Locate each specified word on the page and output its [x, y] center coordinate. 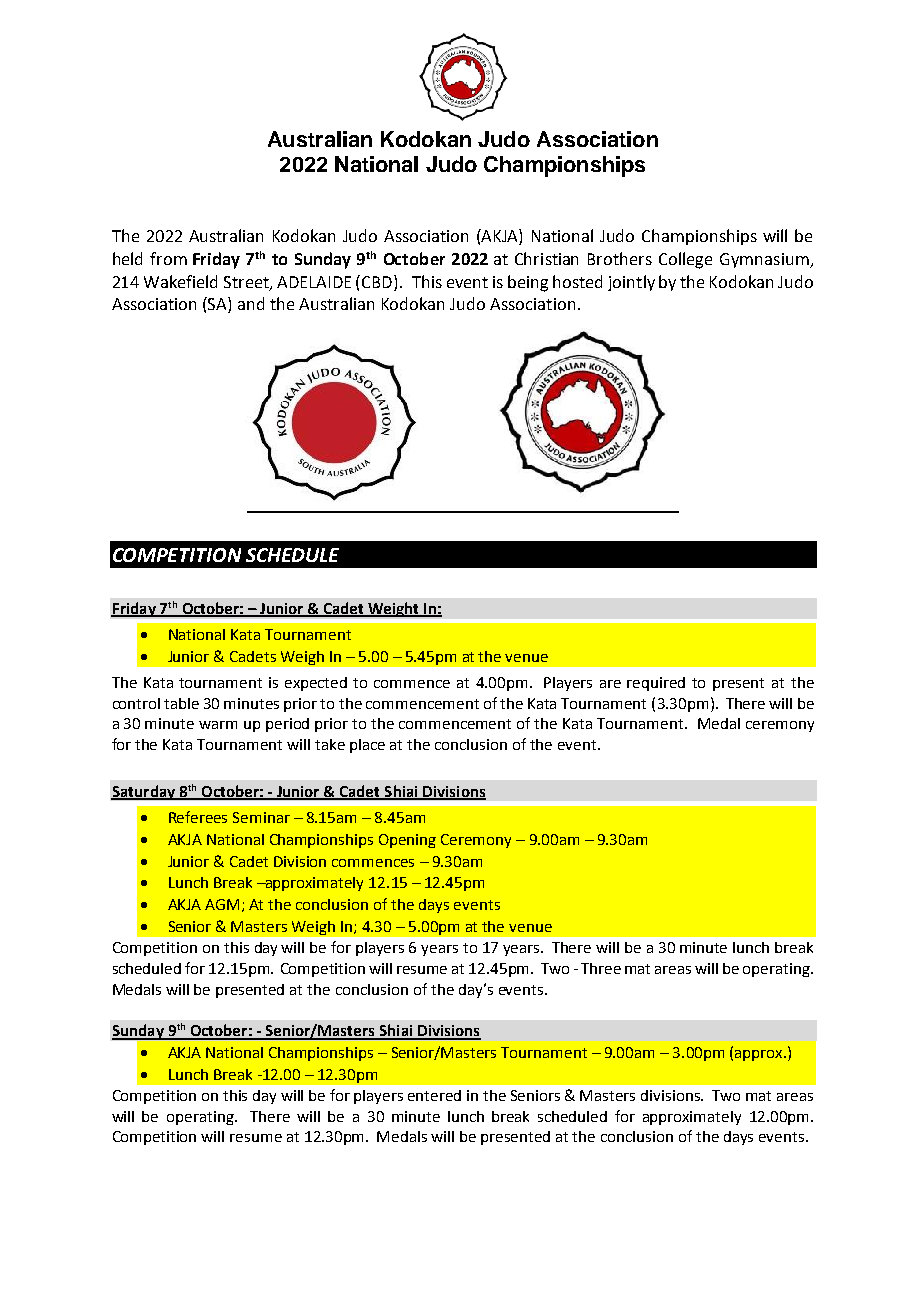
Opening [407, 841]
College [685, 260]
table [181, 703]
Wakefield [180, 281]
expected [316, 684]
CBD [378, 281]
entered [434, 1095]
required [656, 684]
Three [601, 968]
